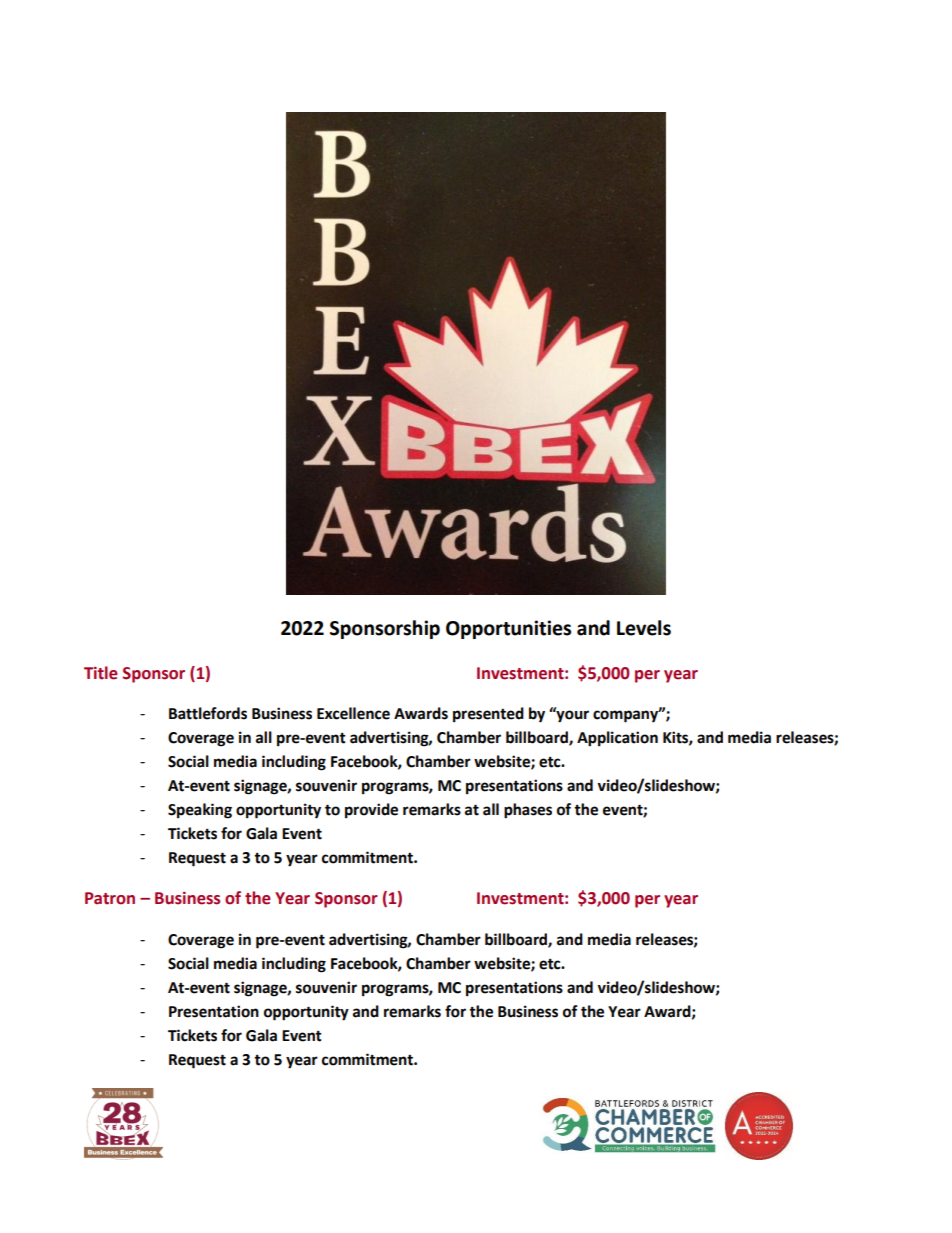 The width and height of the page is (952, 1233). Describe the element at coordinates (200, 811) in the page. I see `Speaking` at that location.
